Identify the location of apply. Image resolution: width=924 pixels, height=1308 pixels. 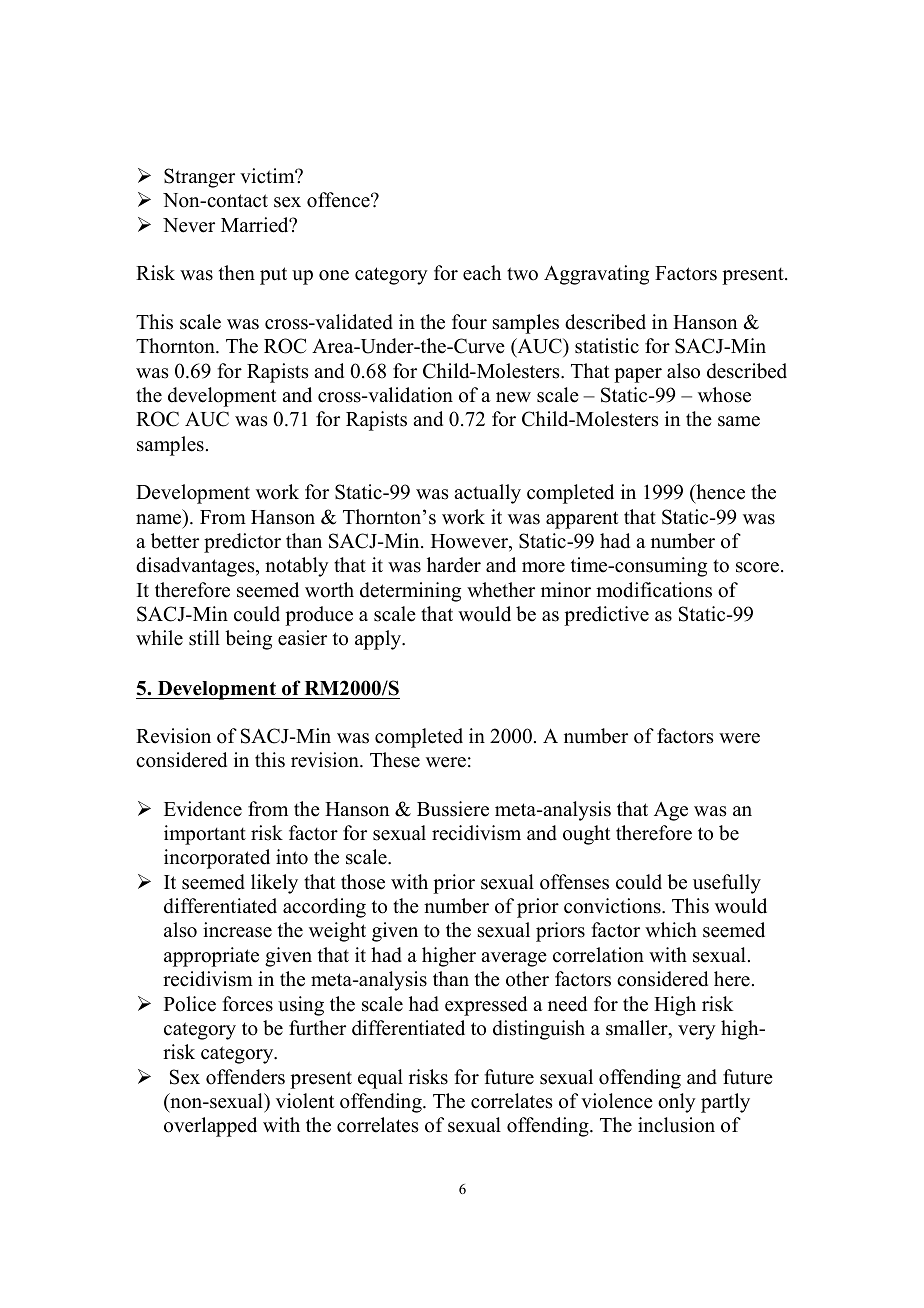
(379, 640).
